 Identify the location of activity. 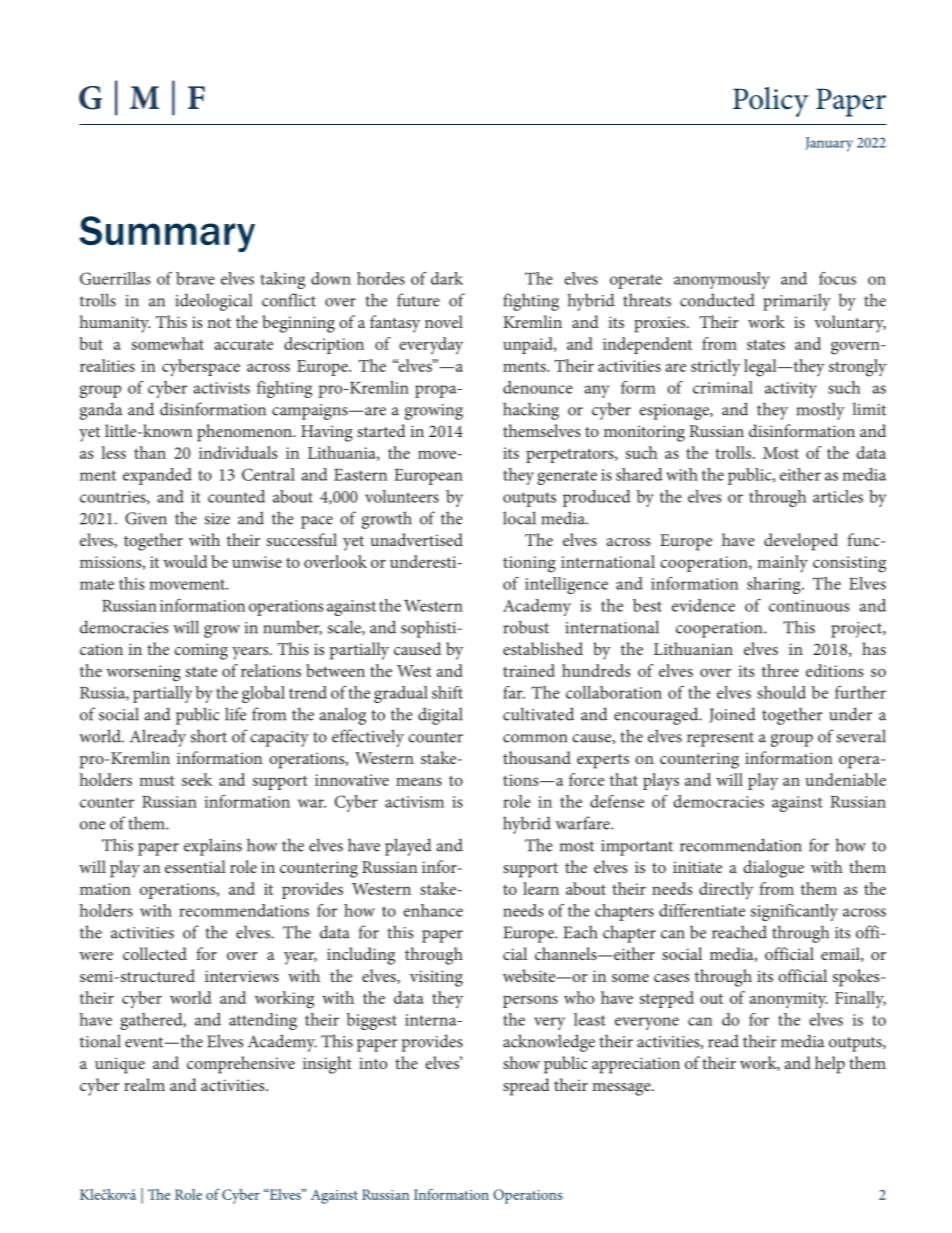
(791, 390).
